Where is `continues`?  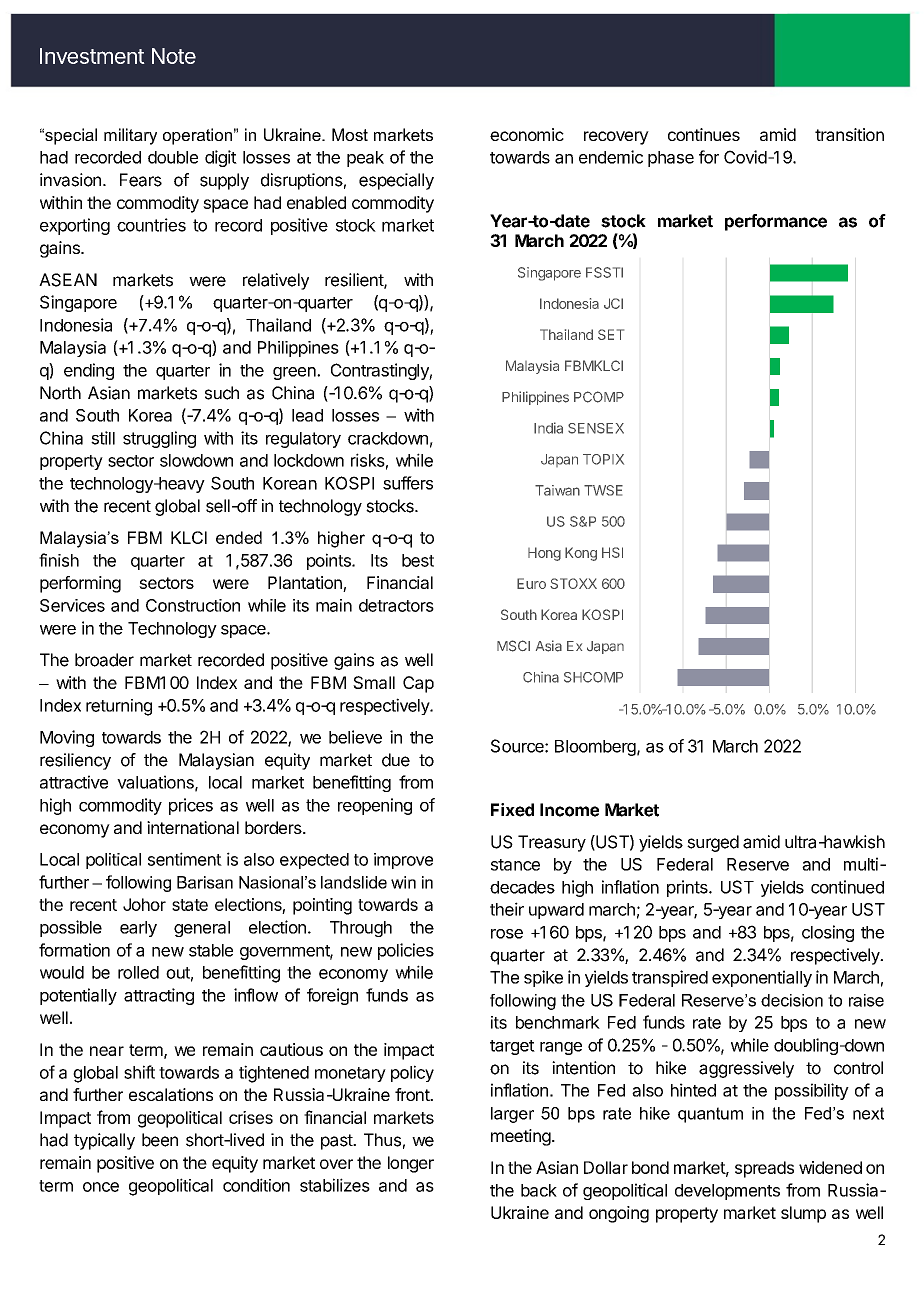
continues is located at coordinates (704, 134).
